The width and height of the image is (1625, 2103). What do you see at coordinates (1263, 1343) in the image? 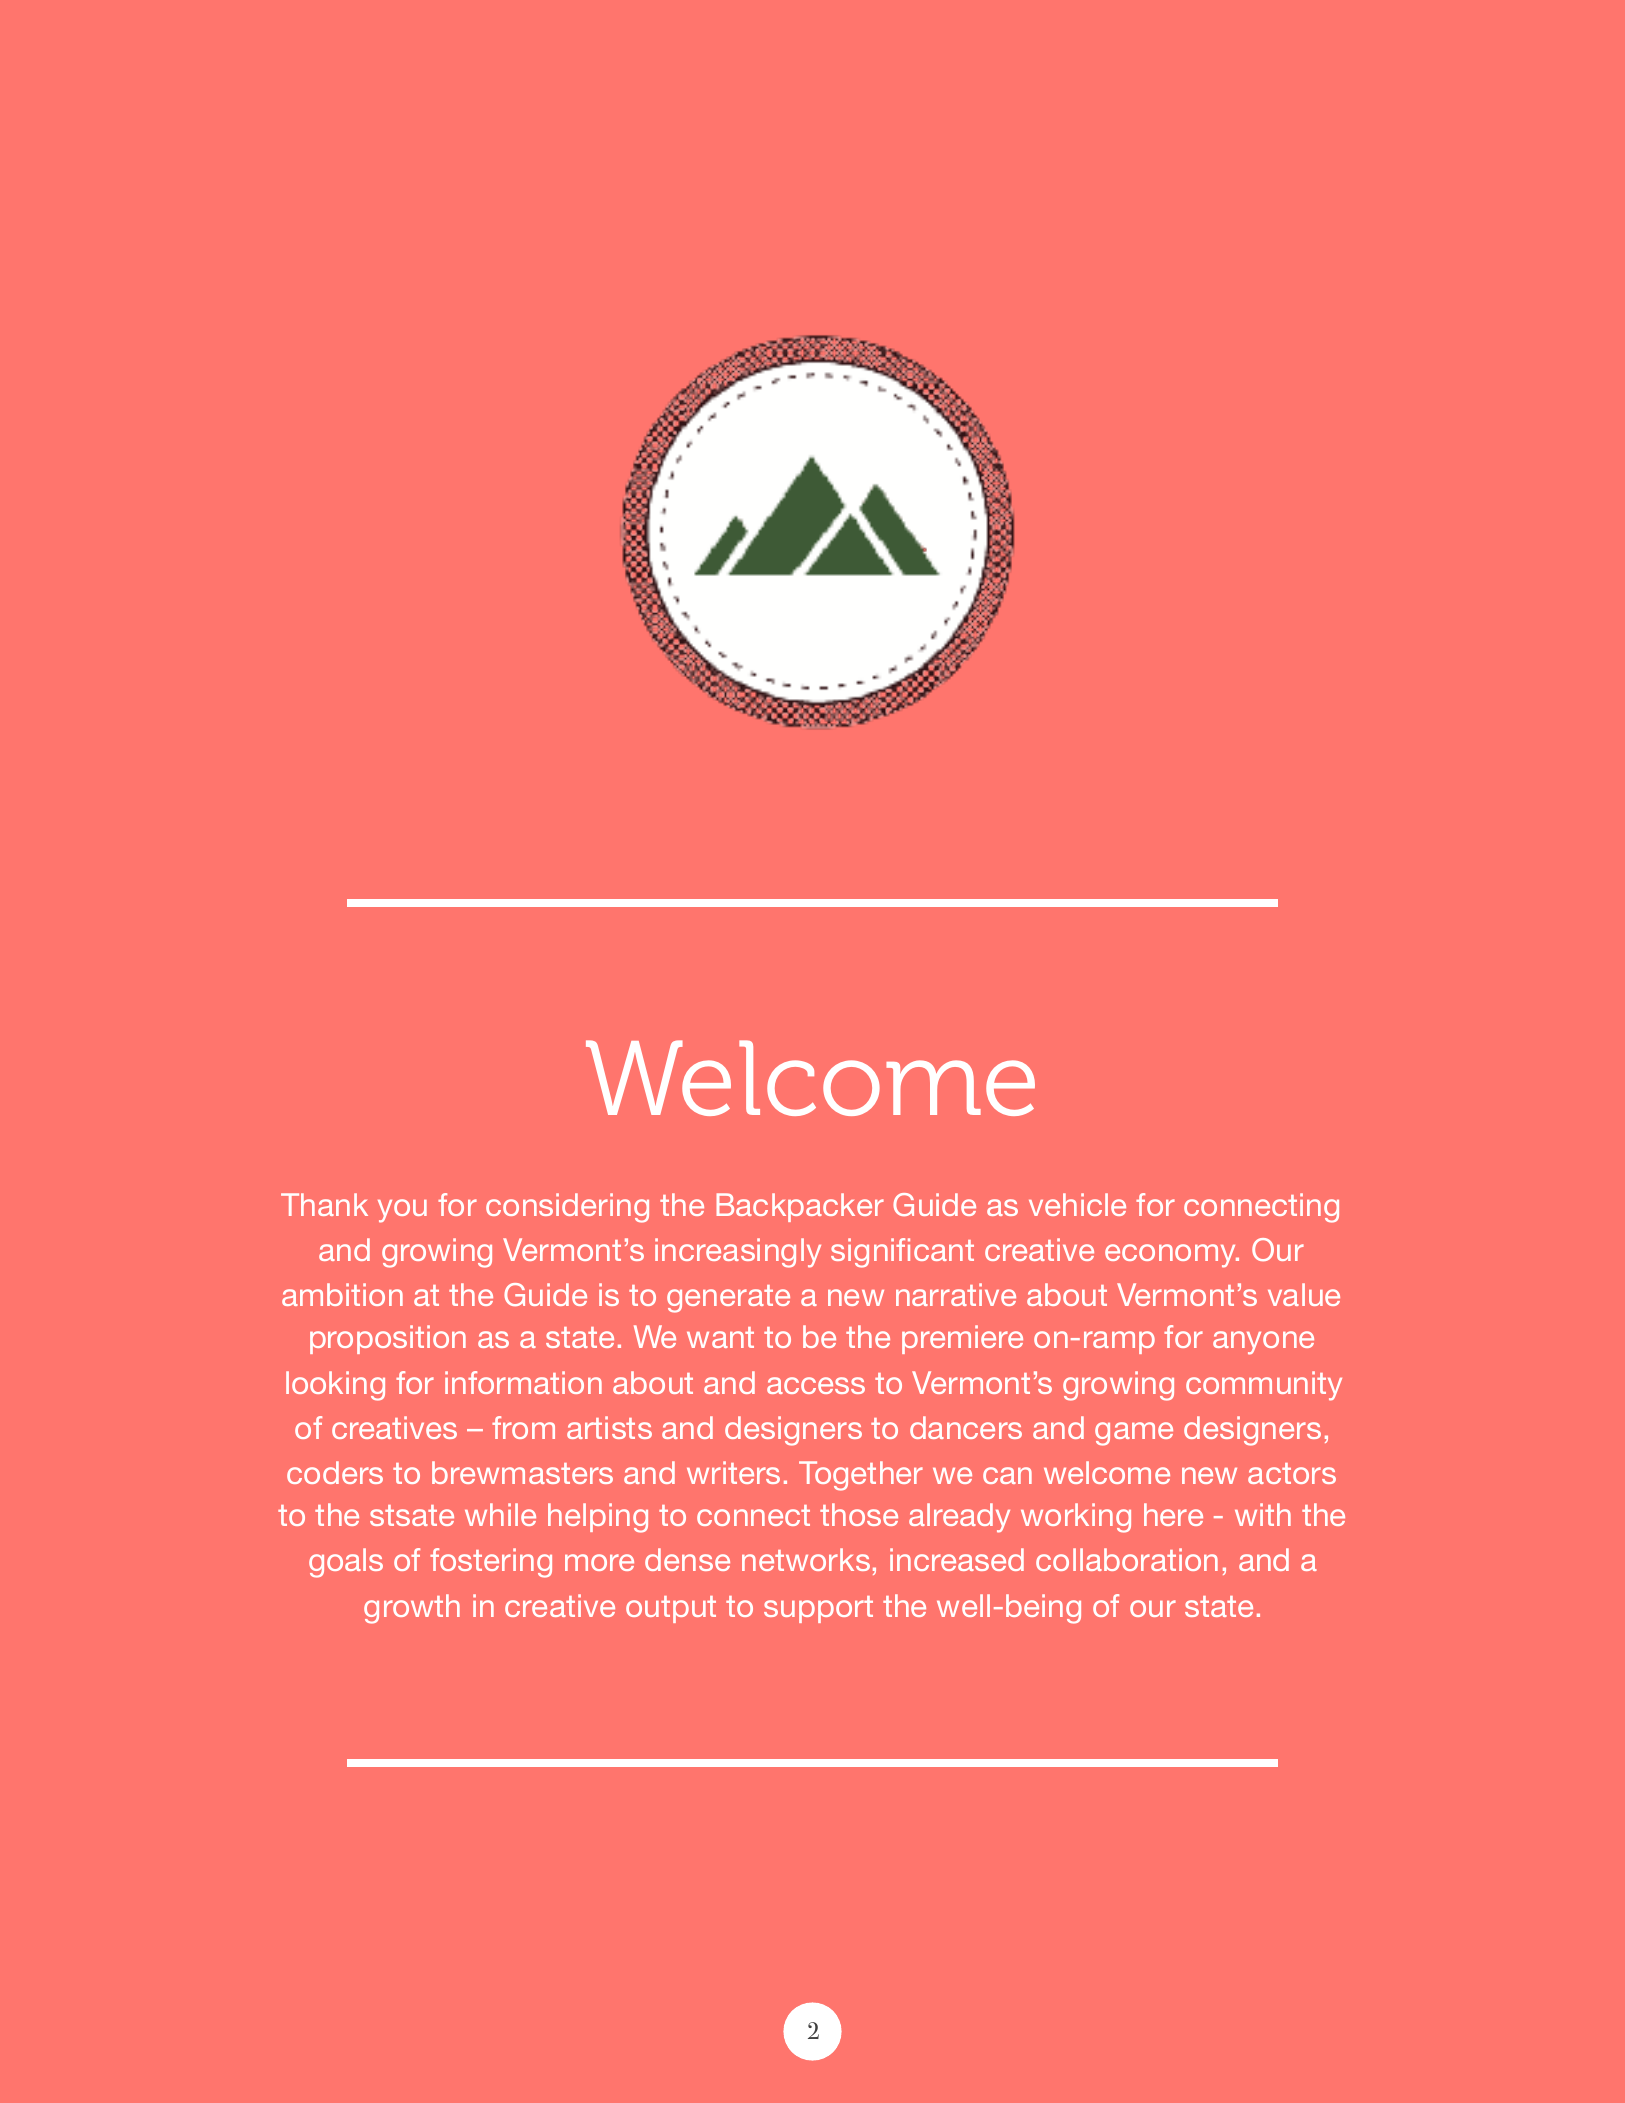
I see `anyone` at bounding box center [1263, 1343].
